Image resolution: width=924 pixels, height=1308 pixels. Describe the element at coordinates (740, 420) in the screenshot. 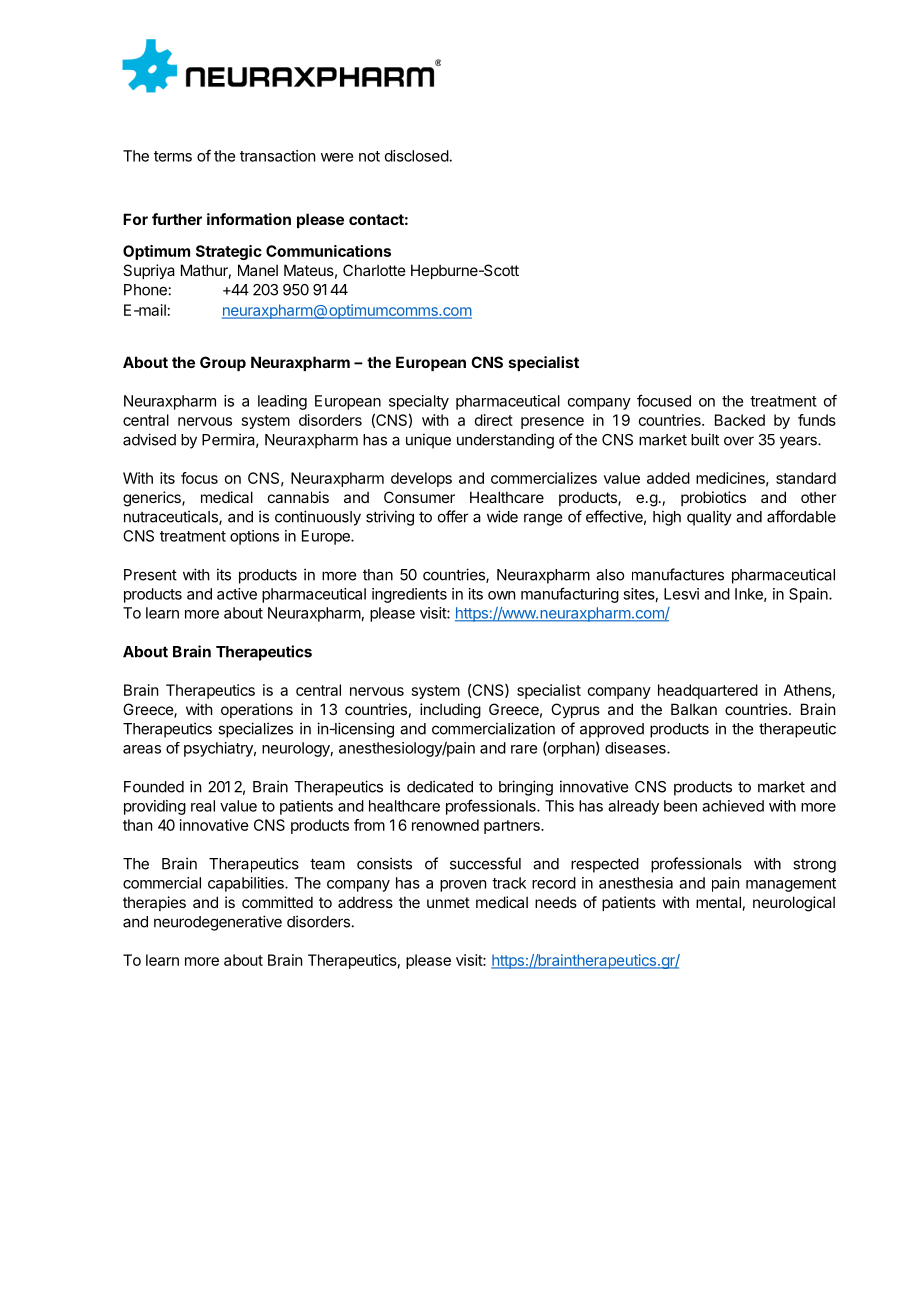

I see `Backed` at that location.
